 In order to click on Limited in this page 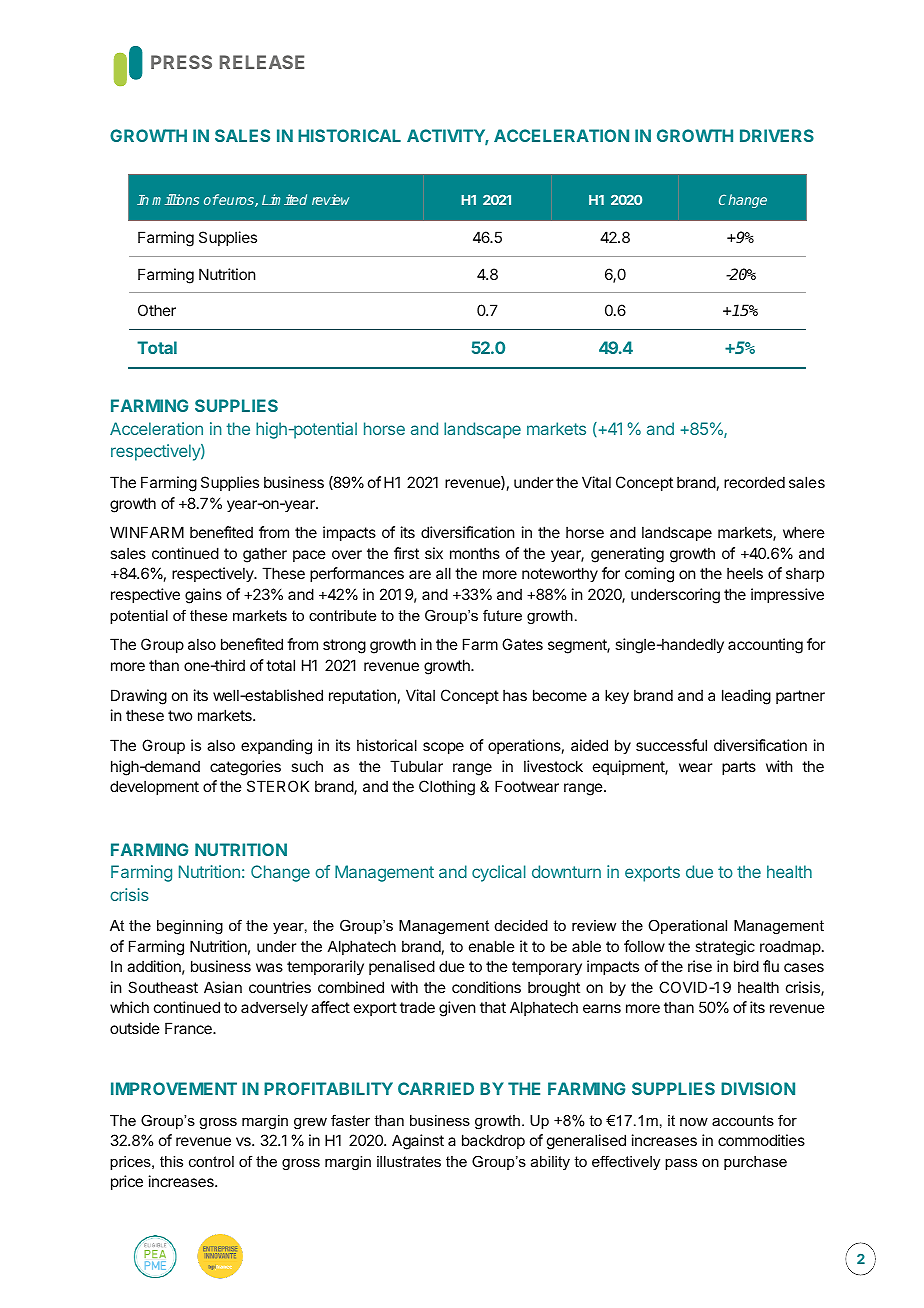, I will do `click(284, 199)`.
